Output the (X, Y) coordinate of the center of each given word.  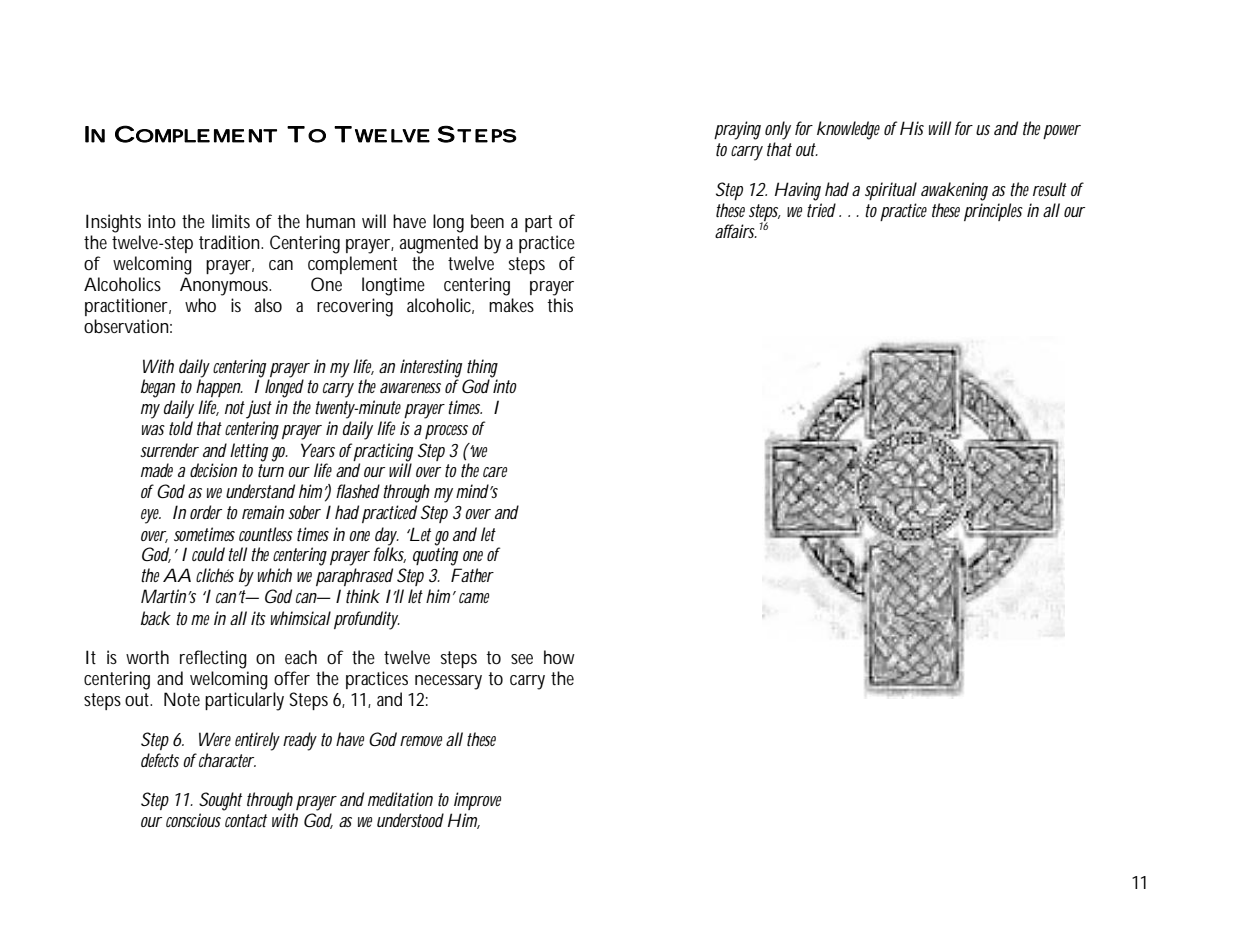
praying (737, 130)
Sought (220, 801)
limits (231, 221)
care (495, 472)
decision (213, 470)
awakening (954, 191)
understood (410, 820)
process (446, 432)
